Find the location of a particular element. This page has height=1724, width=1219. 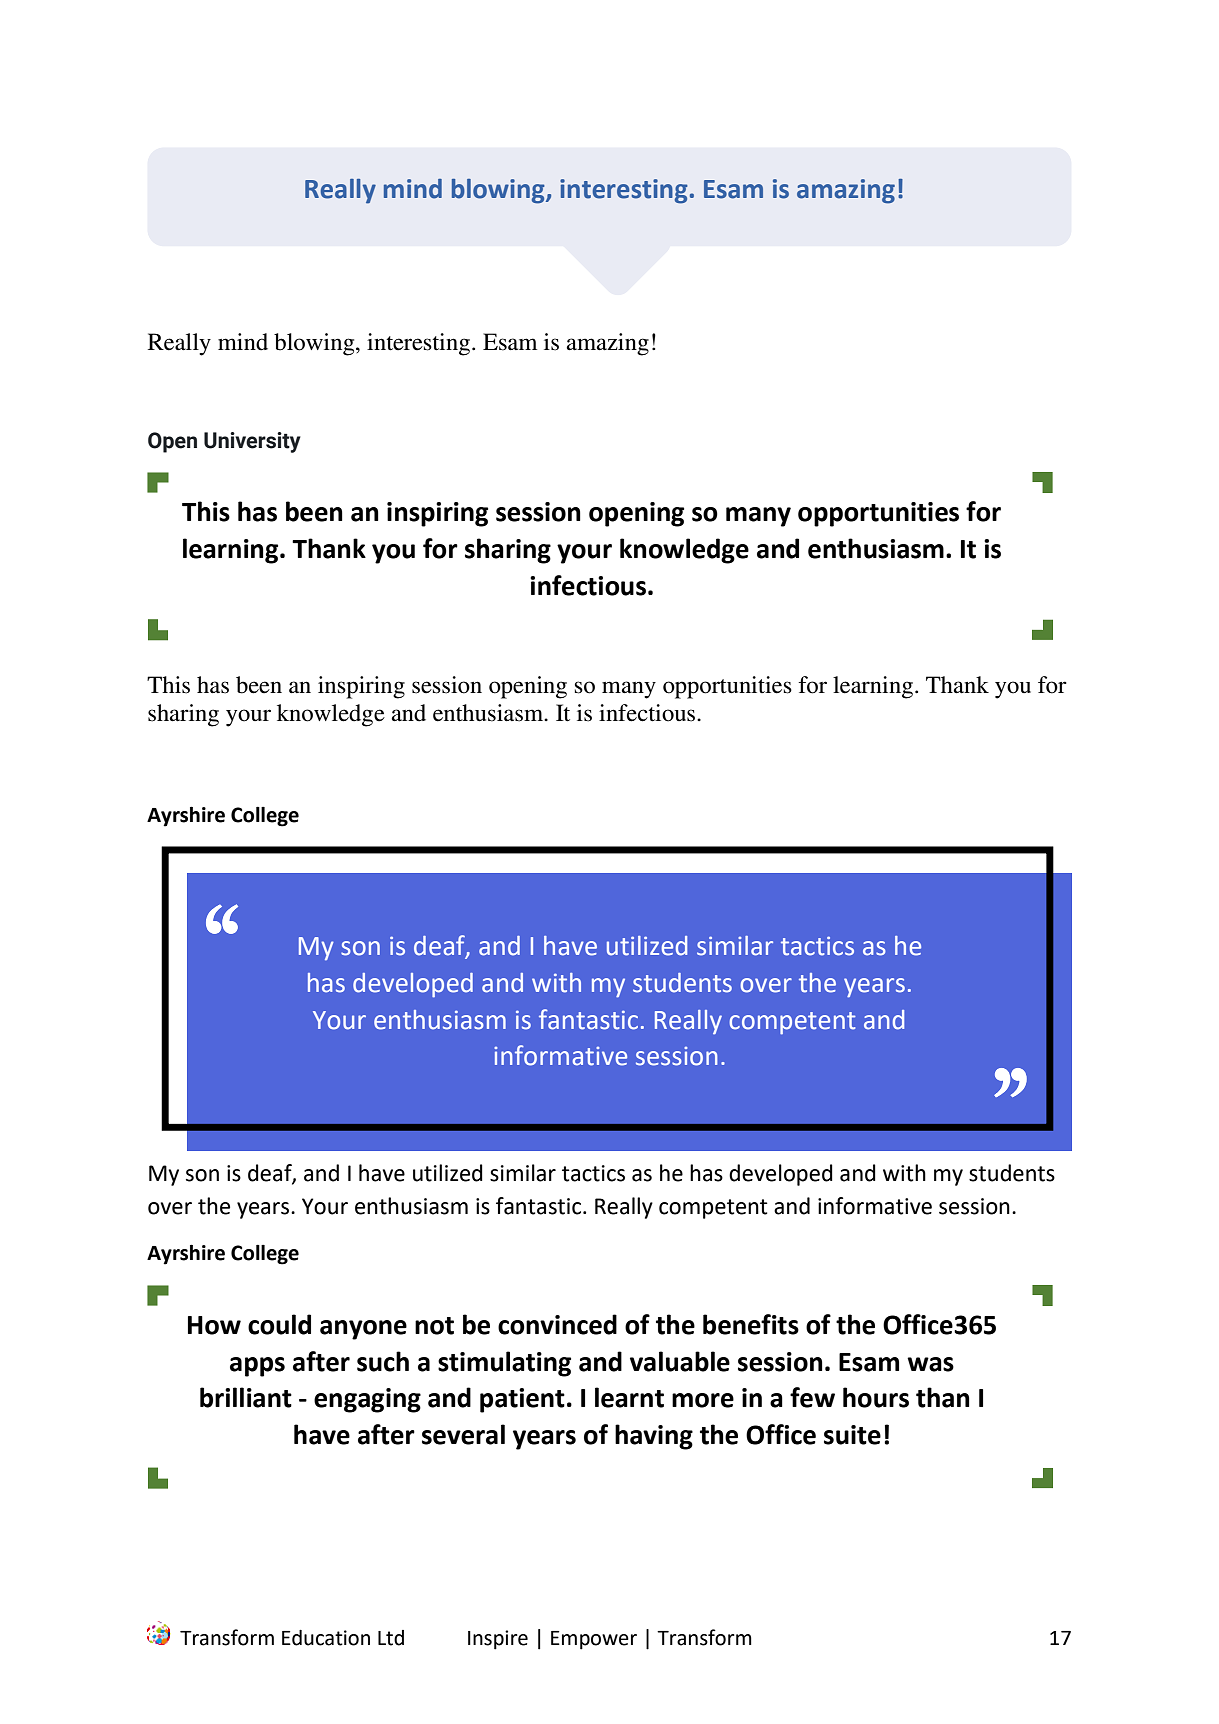

suite is located at coordinates (852, 1435).
